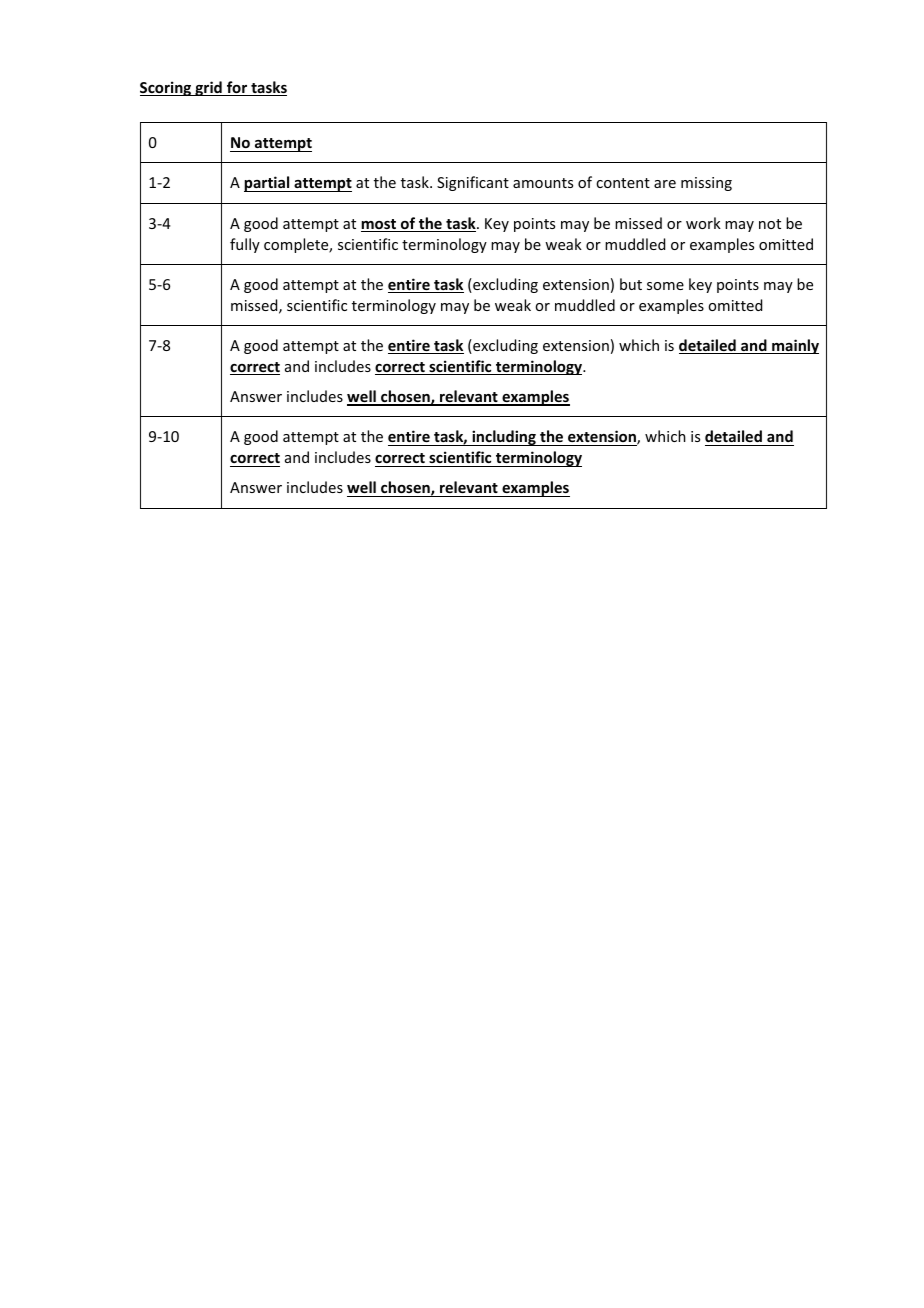 The width and height of the screenshot is (924, 1308). Describe the element at coordinates (245, 245) in the screenshot. I see `fully` at that location.
